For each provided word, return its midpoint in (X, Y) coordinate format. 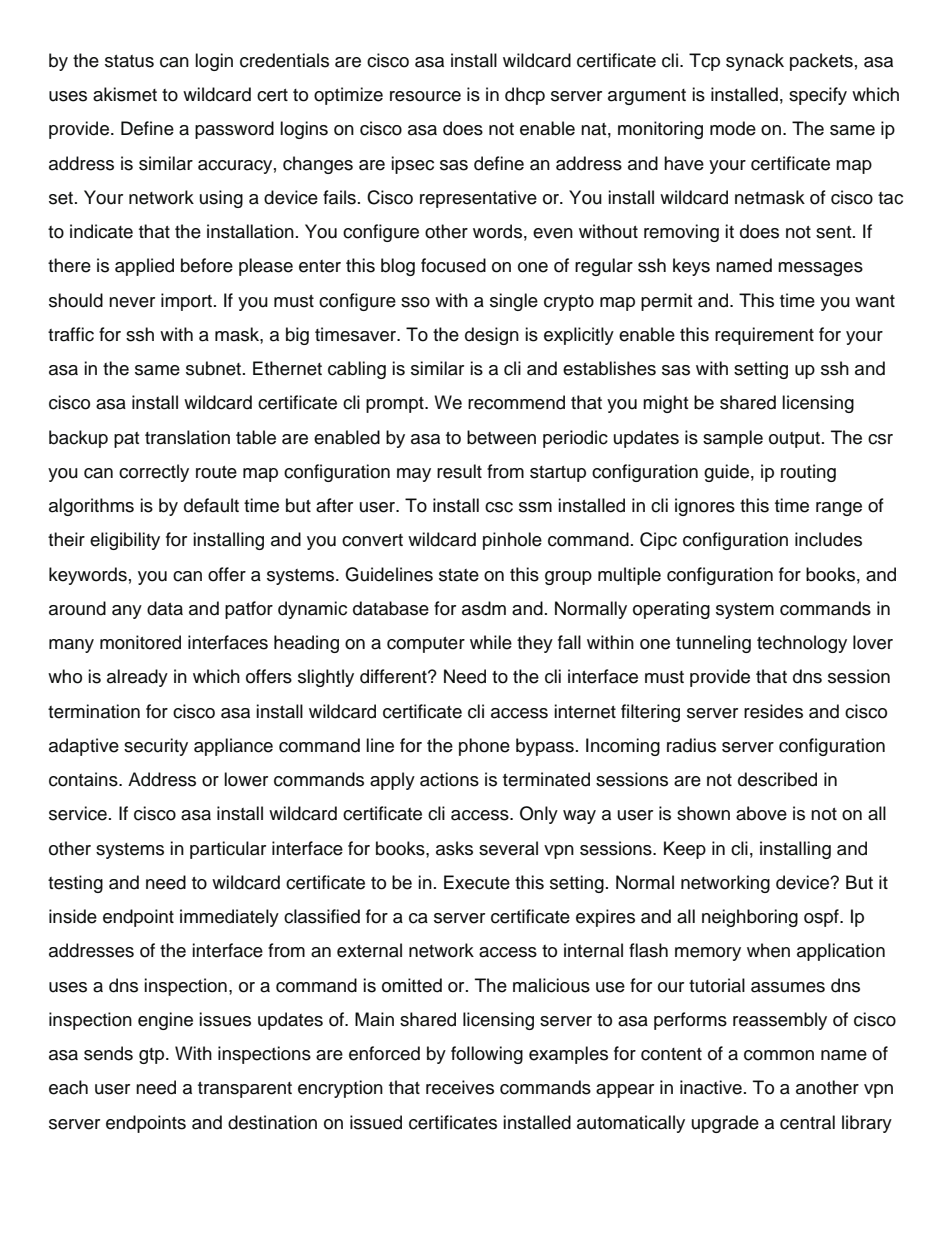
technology (802, 644)
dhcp (525, 96)
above (761, 813)
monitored (140, 642)
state (459, 575)
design (492, 336)
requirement (764, 336)
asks (454, 848)
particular (228, 850)
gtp (151, 1056)
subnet (215, 368)
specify (818, 96)
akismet (125, 94)
